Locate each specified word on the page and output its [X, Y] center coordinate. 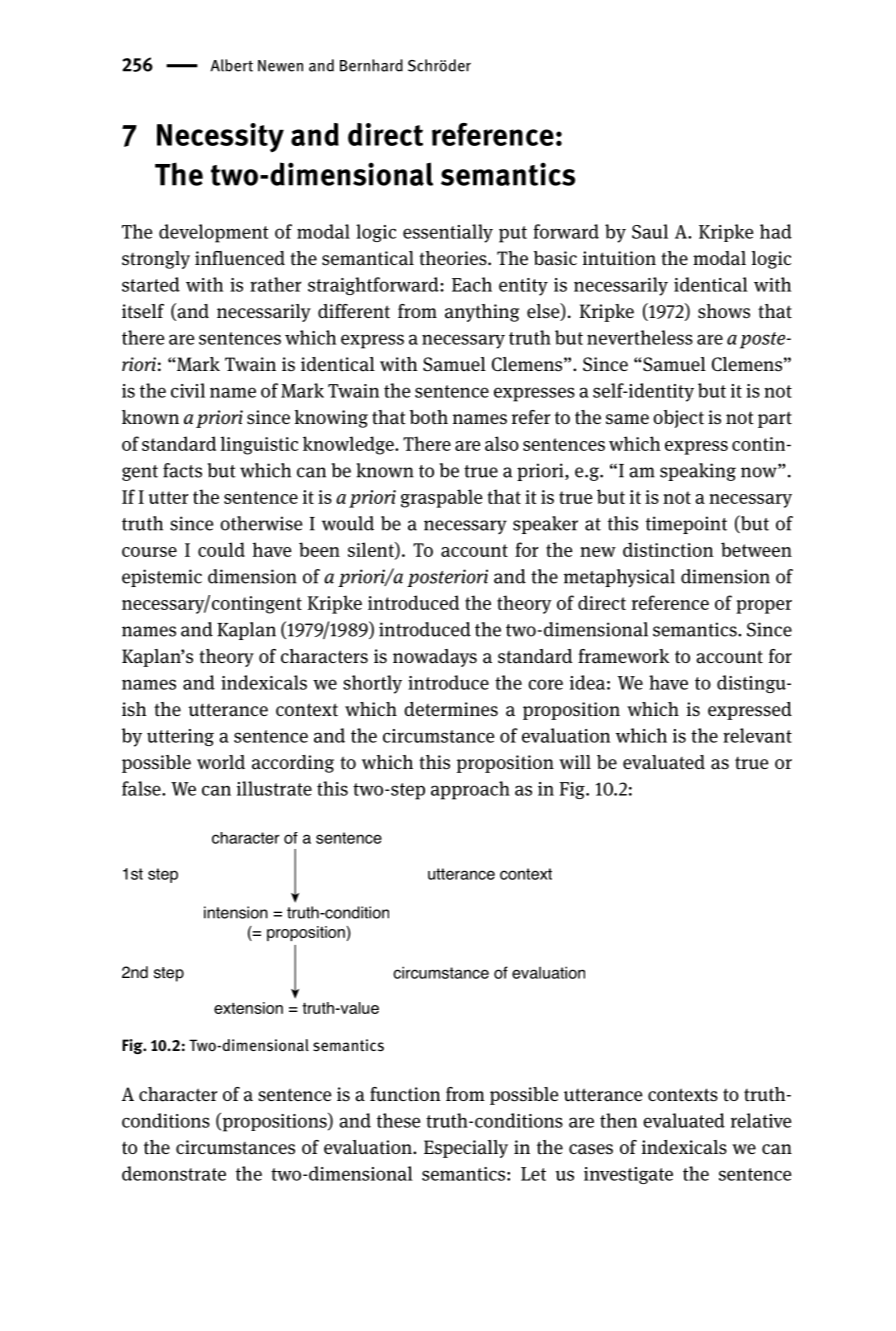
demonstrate [174, 1173]
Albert [232, 65]
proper [764, 607]
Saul [650, 231]
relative [761, 1120]
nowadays [435, 658]
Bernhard [371, 65]
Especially [466, 1149]
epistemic [162, 578]
